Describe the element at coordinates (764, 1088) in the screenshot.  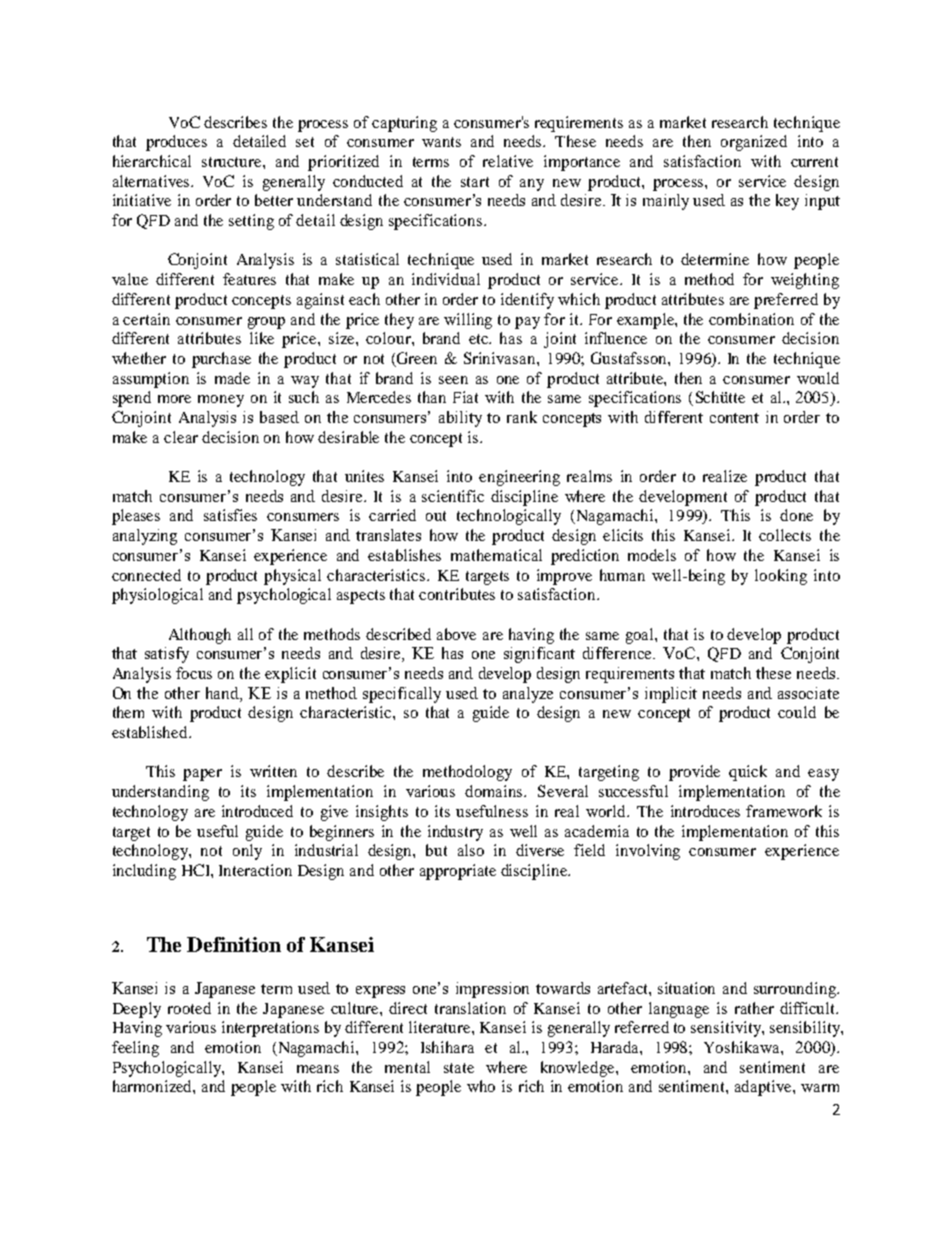
I see `adaptive` at that location.
